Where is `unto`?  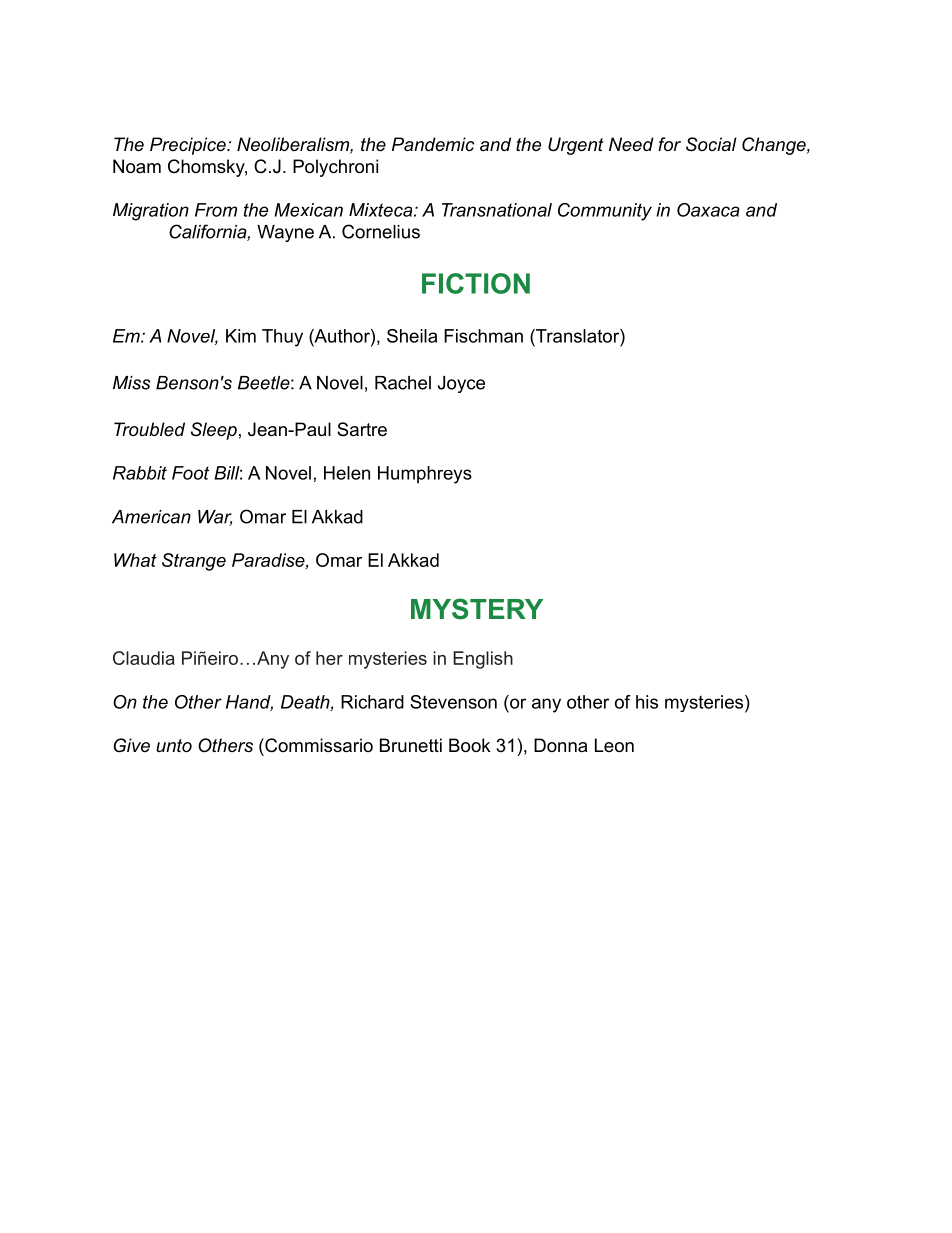 unto is located at coordinates (174, 745).
